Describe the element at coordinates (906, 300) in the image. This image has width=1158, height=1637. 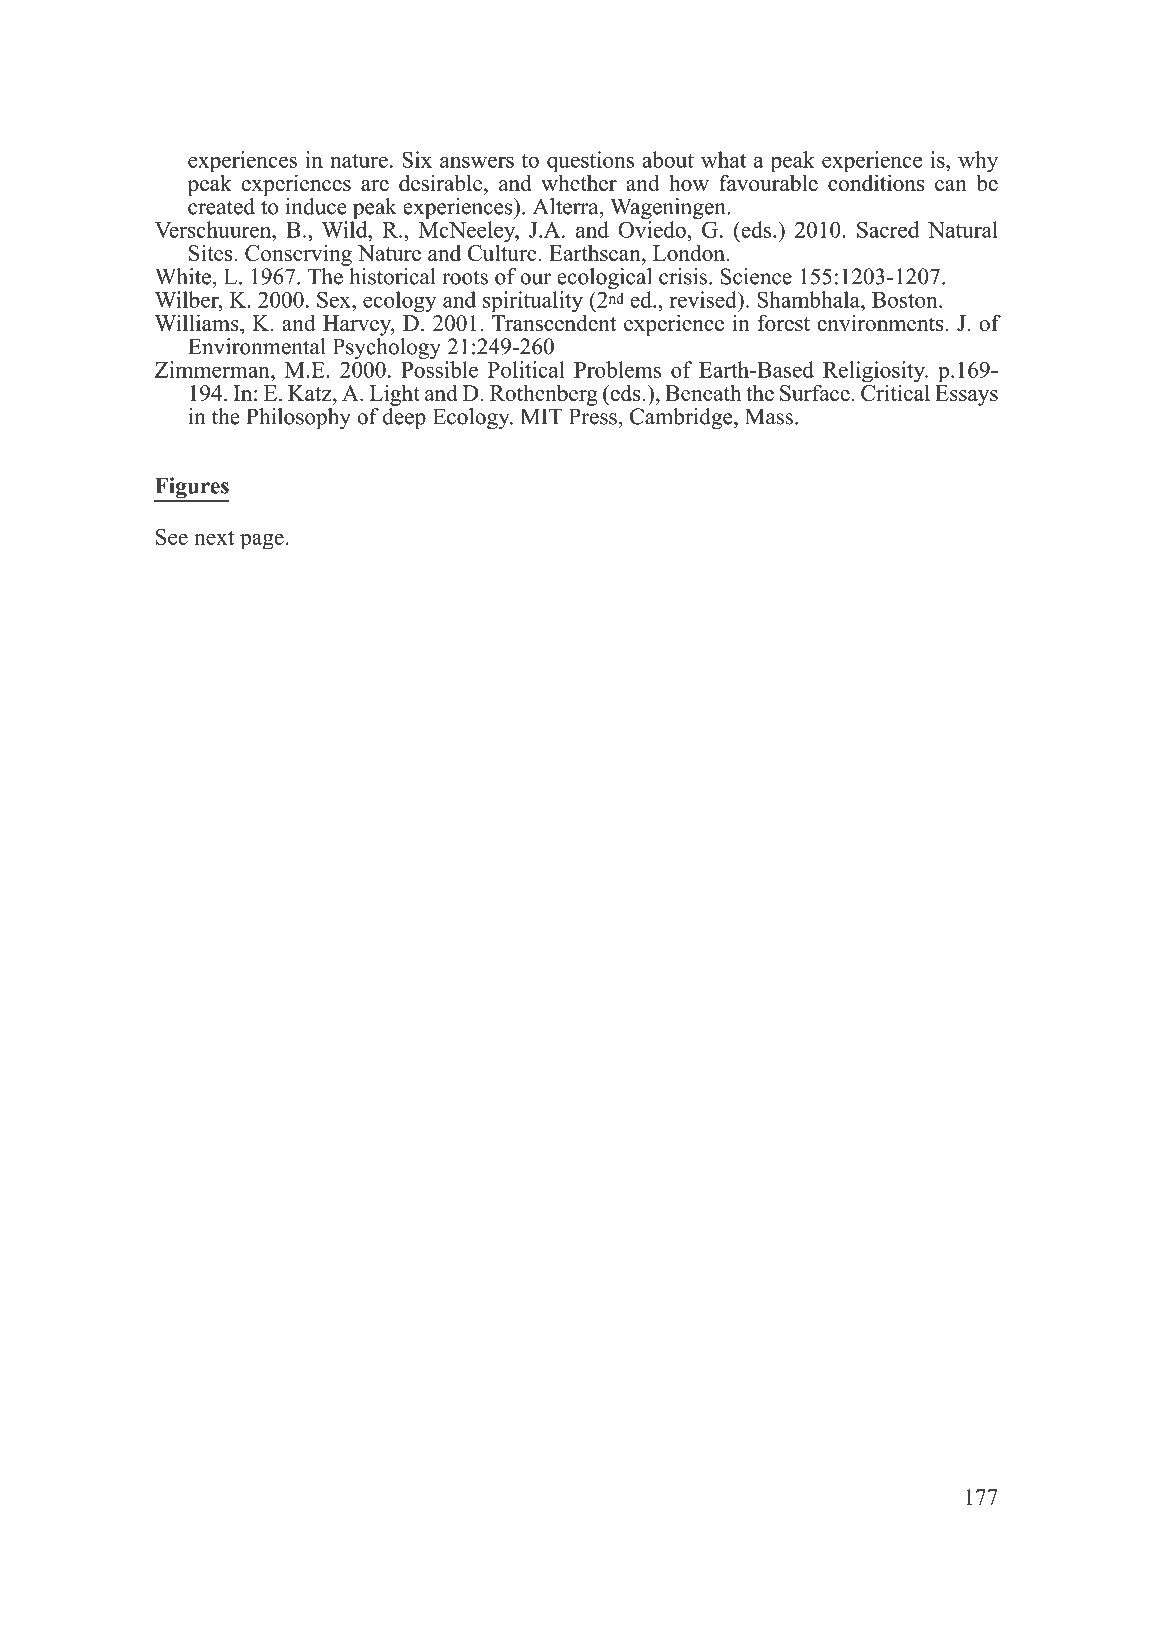
I see `Boston` at that location.
